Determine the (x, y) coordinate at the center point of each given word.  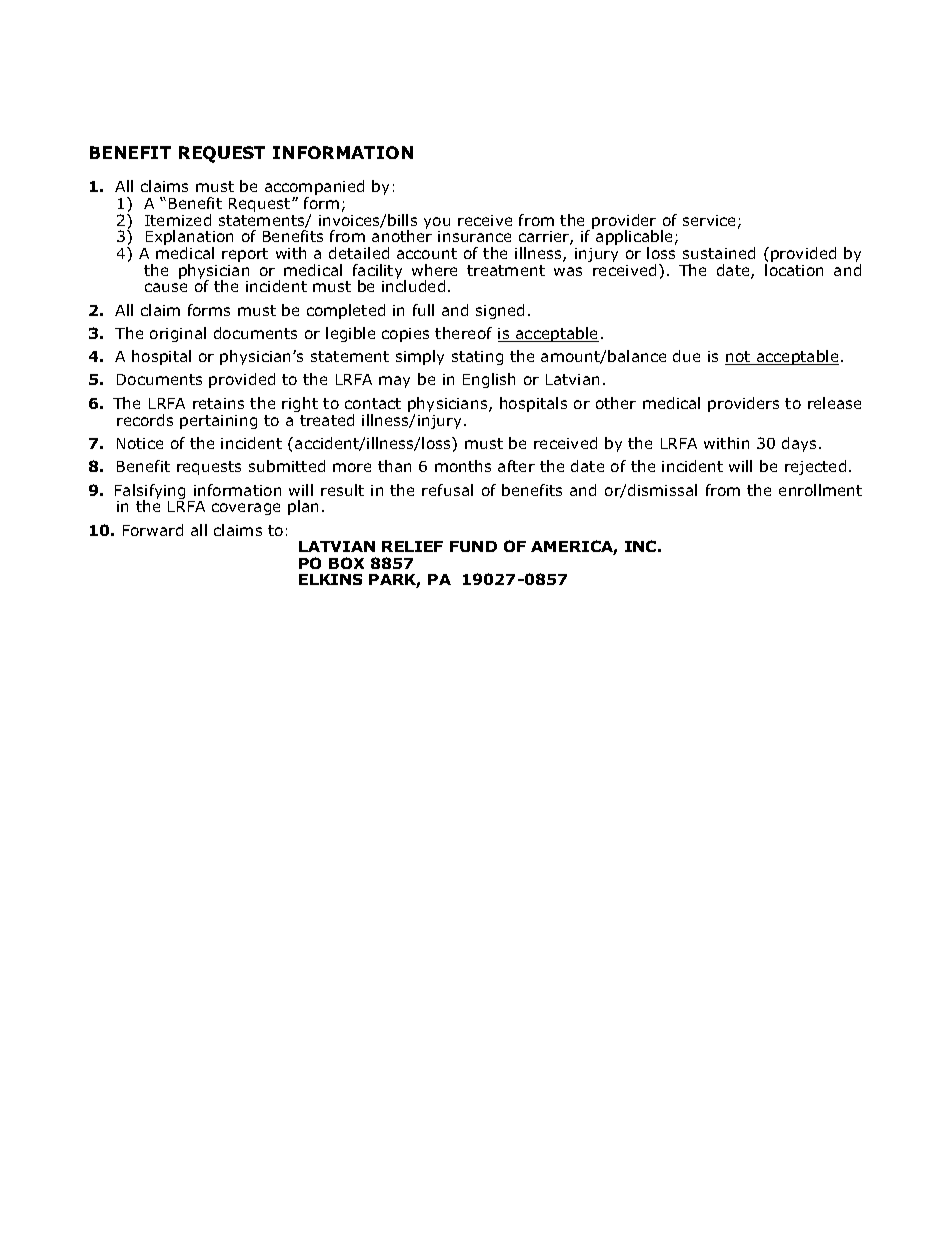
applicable (634, 239)
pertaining (218, 422)
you (437, 224)
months (463, 466)
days (801, 444)
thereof (463, 333)
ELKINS (330, 579)
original (178, 334)
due (686, 356)
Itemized (178, 220)
